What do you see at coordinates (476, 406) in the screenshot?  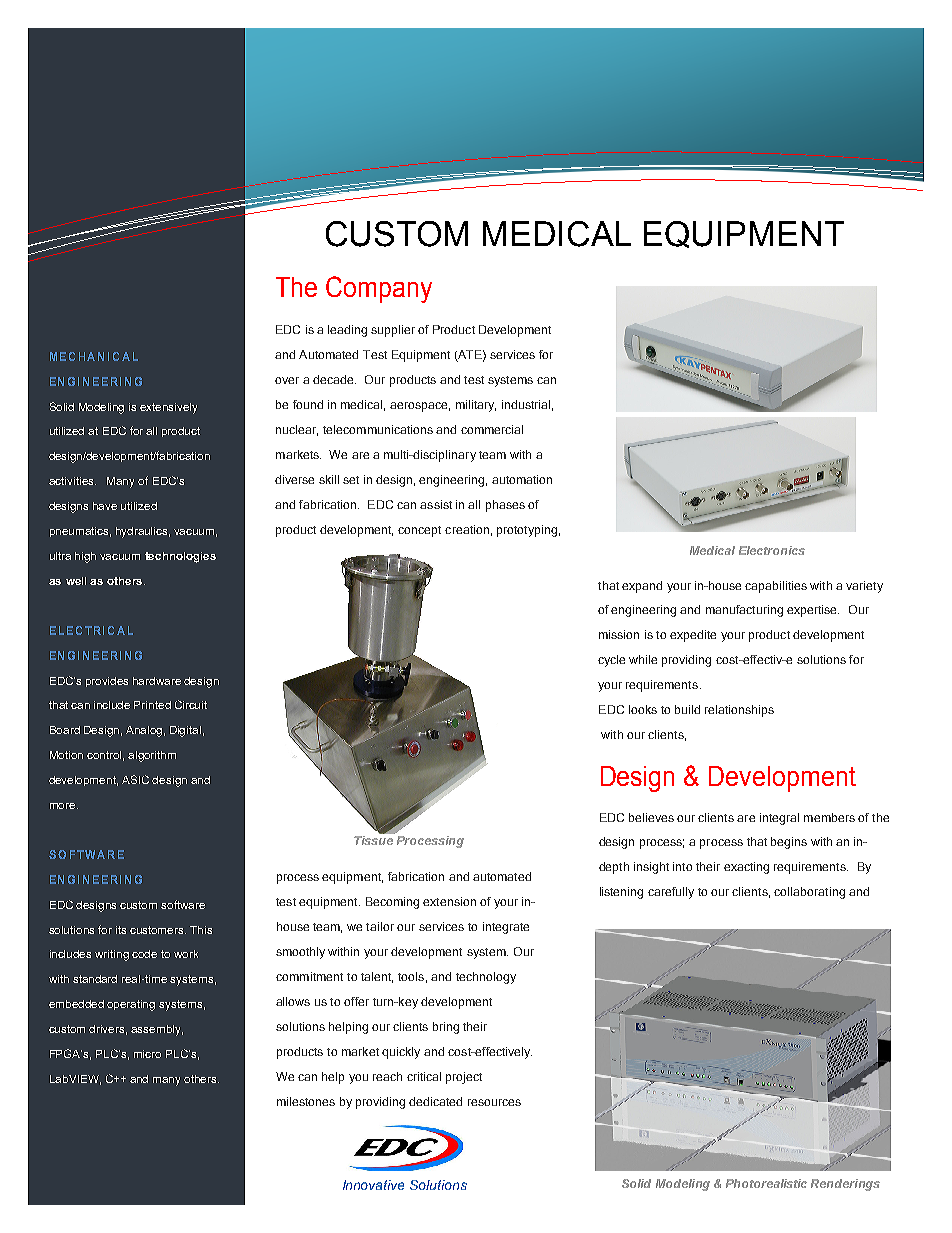 I see `military` at bounding box center [476, 406].
